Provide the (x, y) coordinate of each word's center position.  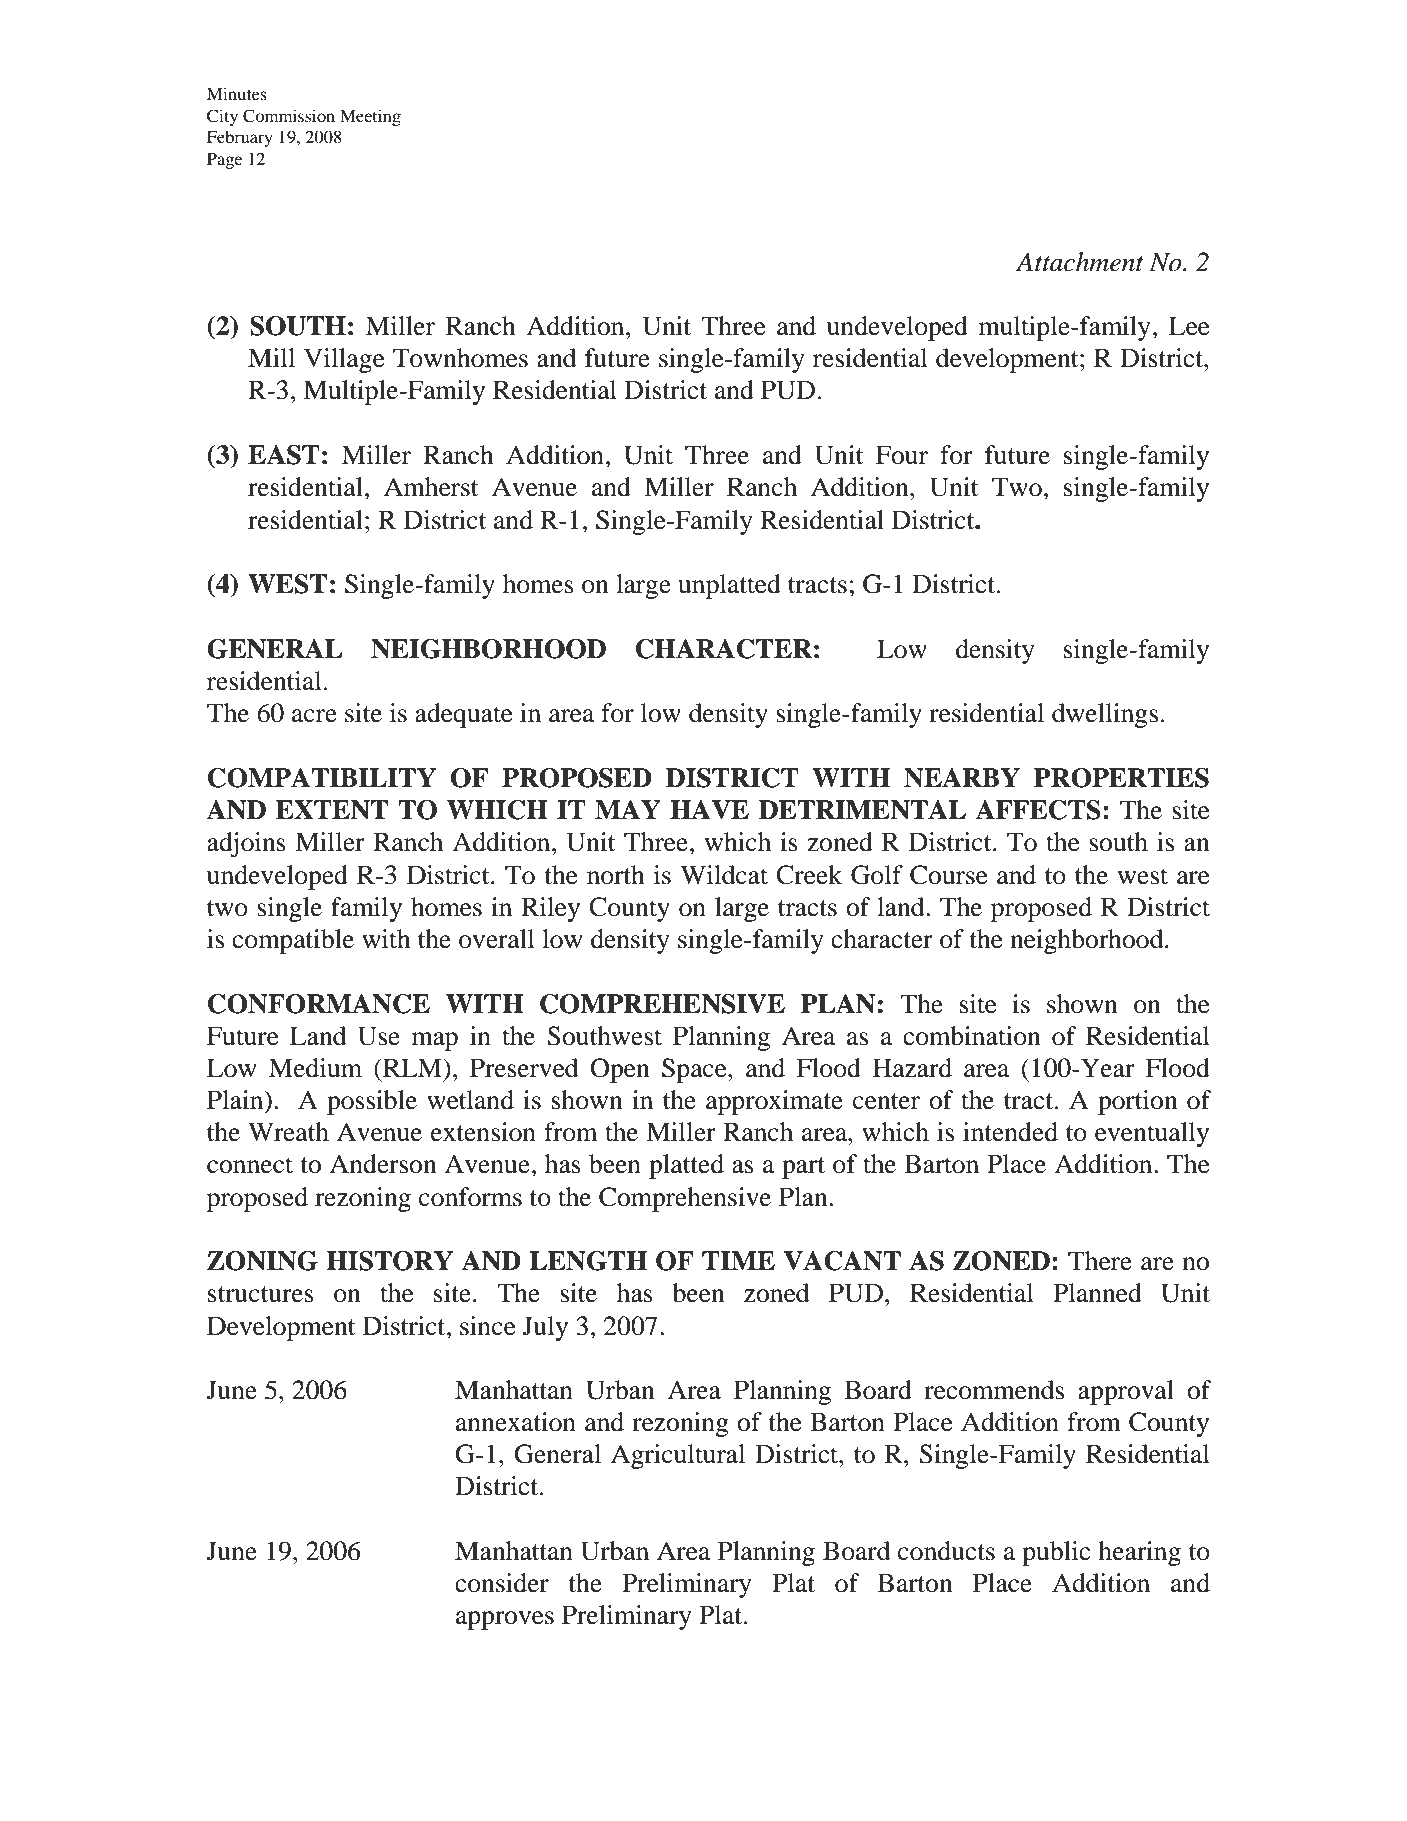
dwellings (1105, 715)
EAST (284, 455)
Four (902, 455)
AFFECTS (1038, 810)
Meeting (370, 117)
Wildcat (724, 875)
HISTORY (389, 1261)
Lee (1189, 326)
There (1100, 1261)
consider (502, 1583)
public (1056, 1553)
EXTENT (332, 810)
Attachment (1080, 262)
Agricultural (678, 1456)
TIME (738, 1260)
